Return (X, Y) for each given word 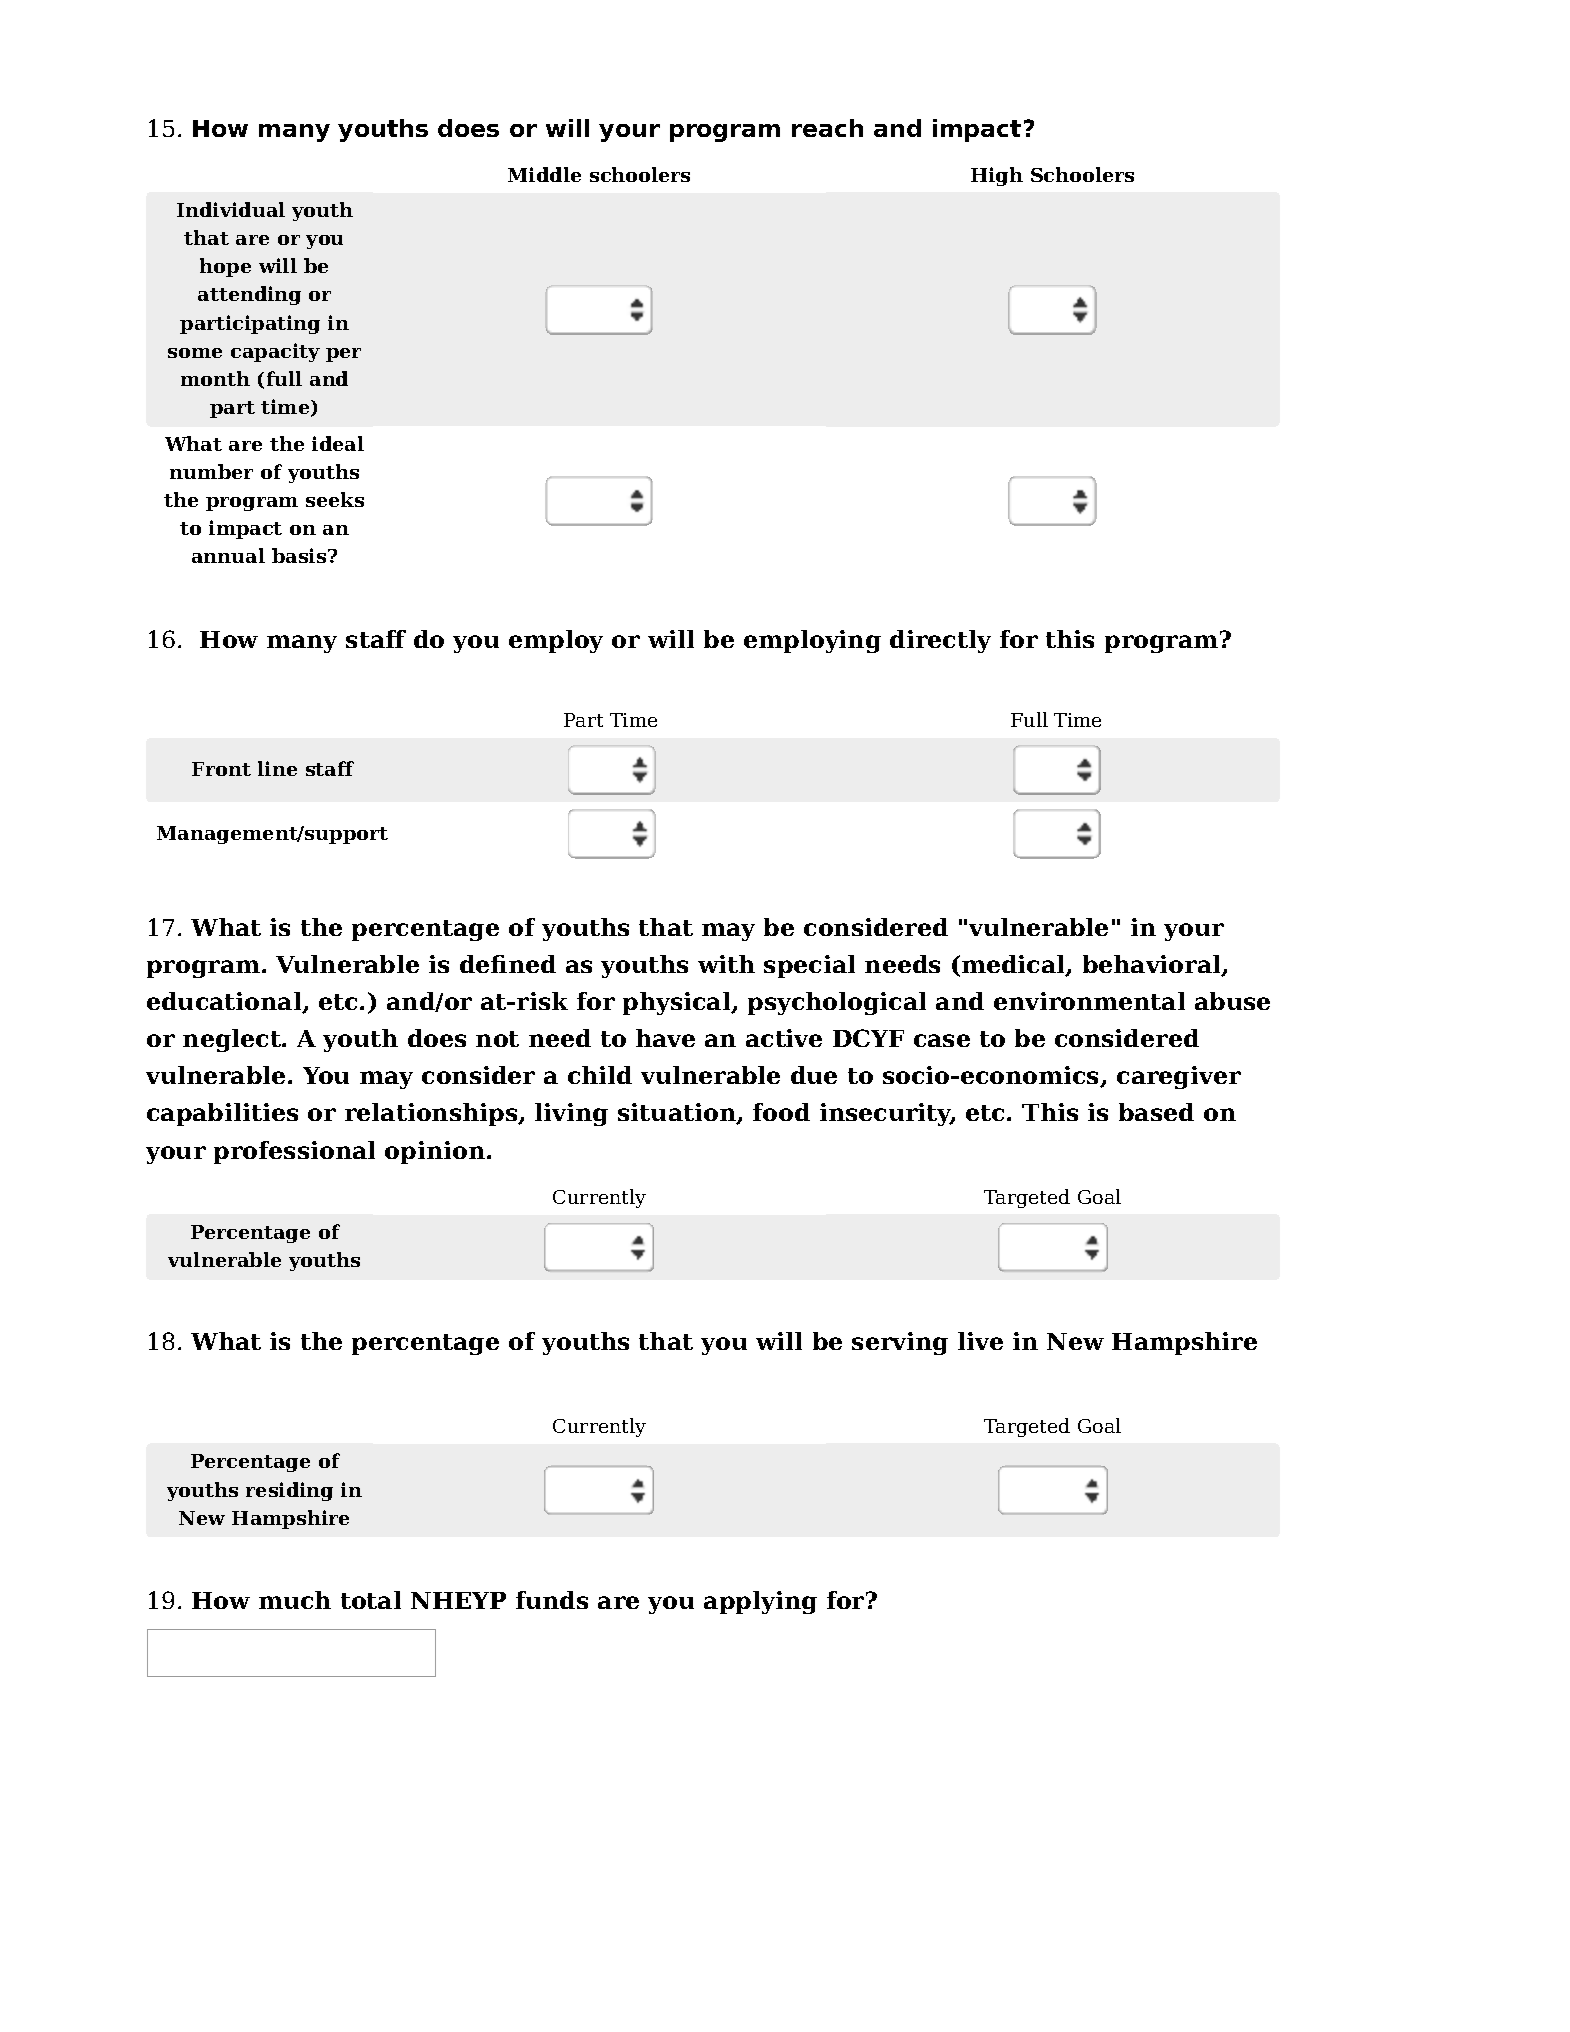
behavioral (1153, 965)
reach (827, 128)
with (726, 964)
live (980, 1341)
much (295, 1600)
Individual (231, 209)
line (277, 768)
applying (760, 1602)
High (997, 176)
